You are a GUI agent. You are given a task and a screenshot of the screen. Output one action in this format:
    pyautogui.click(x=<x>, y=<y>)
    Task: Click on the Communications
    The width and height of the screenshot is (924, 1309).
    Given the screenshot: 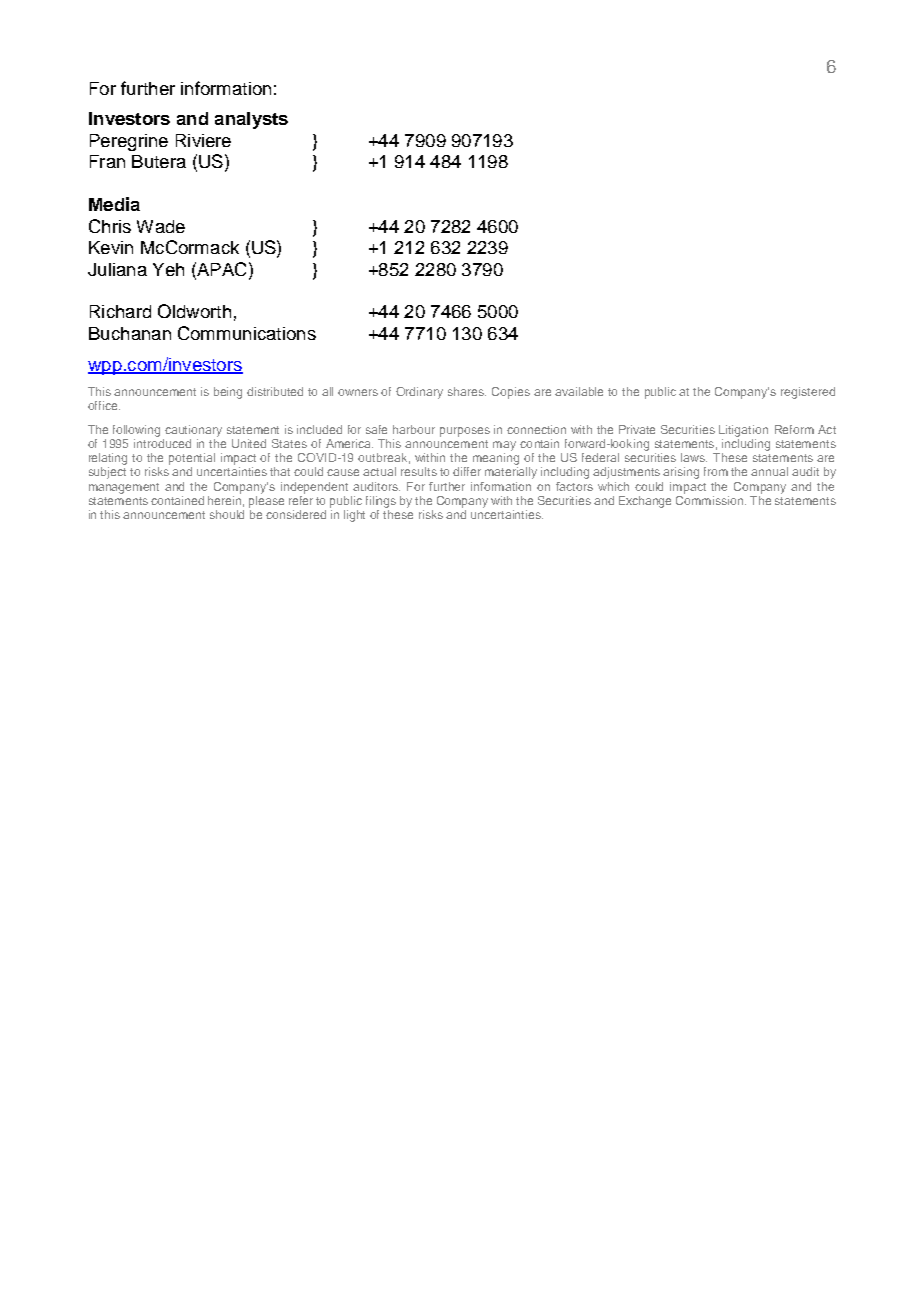 What is the action you would take?
    pyautogui.click(x=247, y=333)
